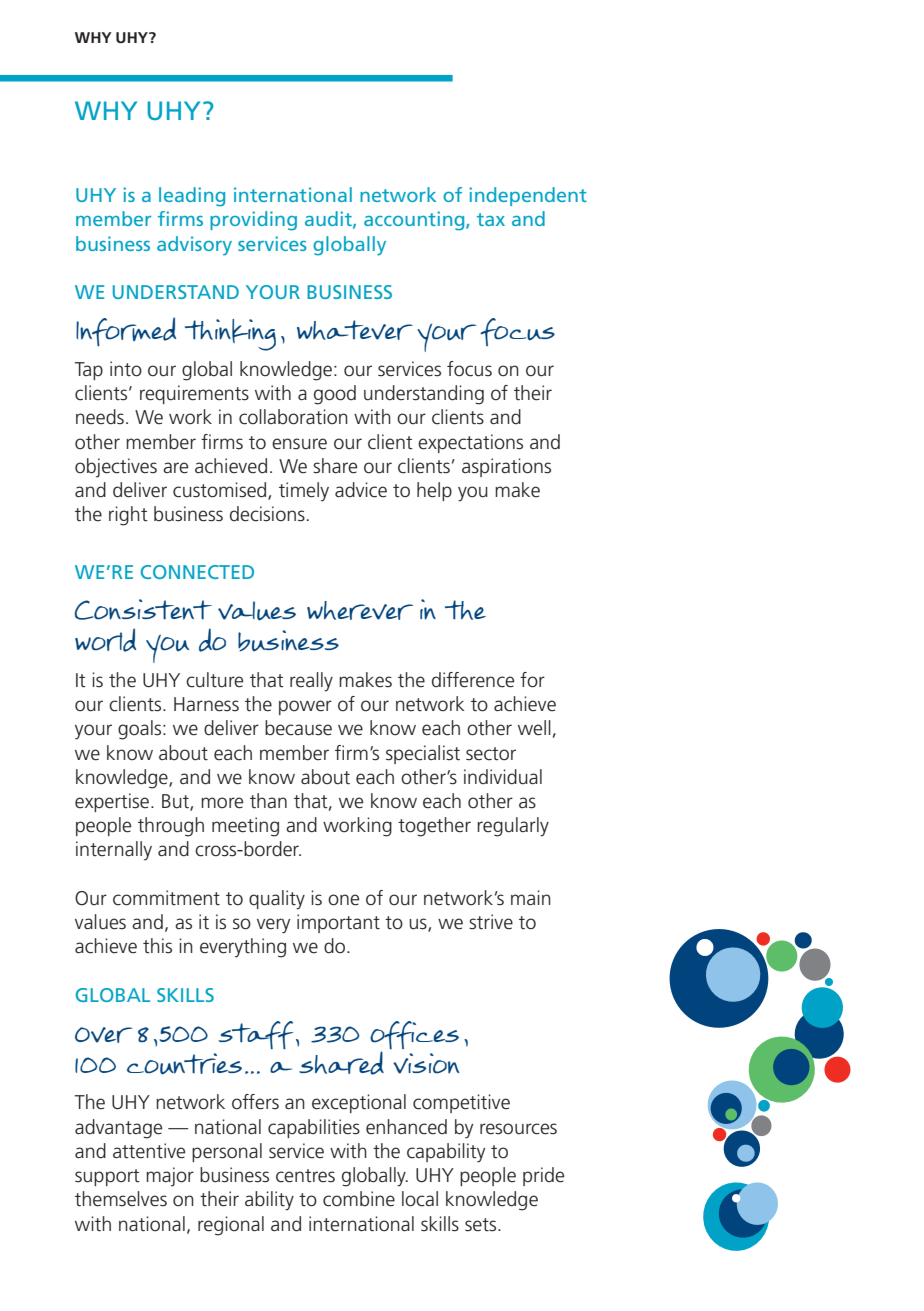 This screenshot has width=924, height=1311. I want to click on regularly, so click(513, 827).
